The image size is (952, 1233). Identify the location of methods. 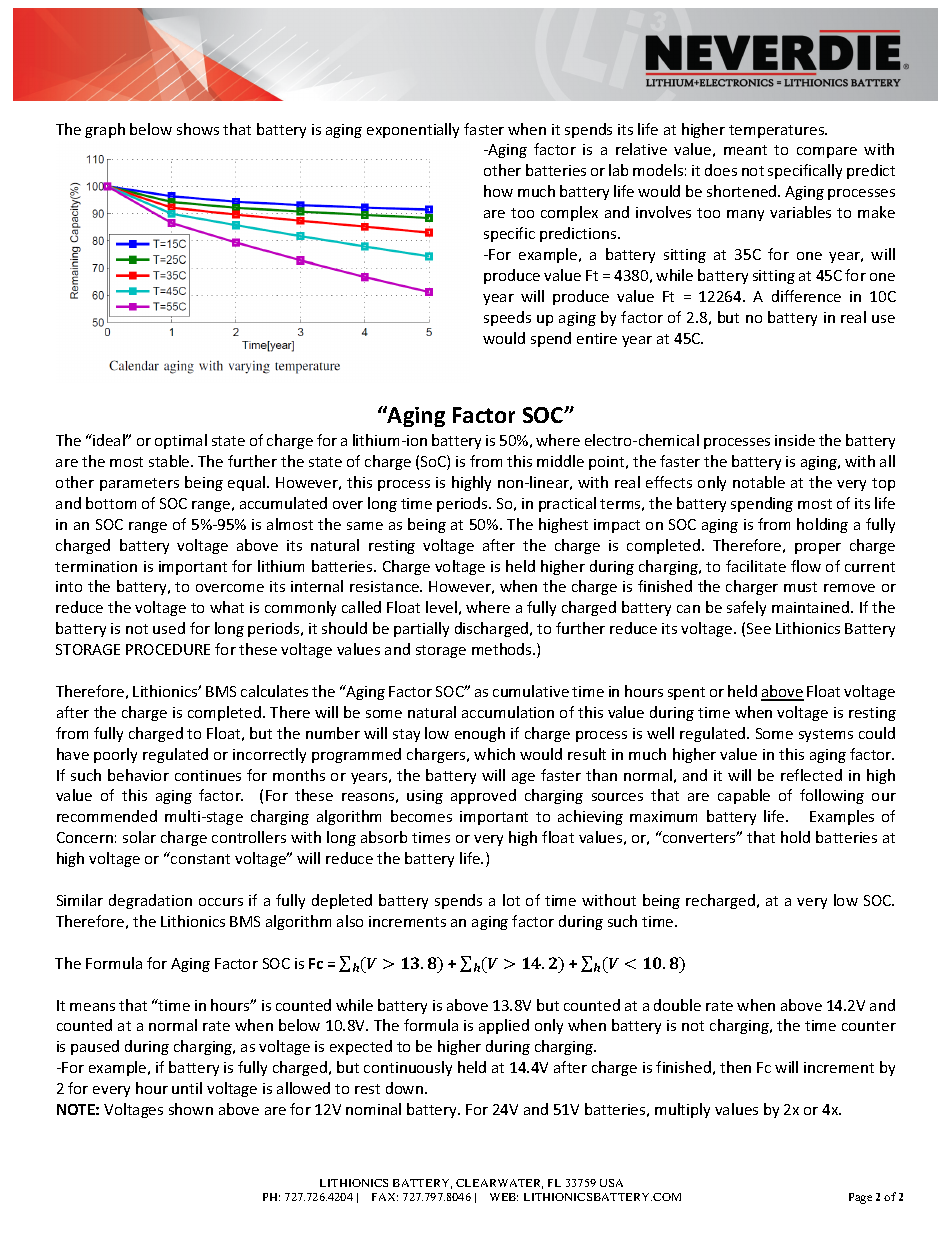
(503, 649).
